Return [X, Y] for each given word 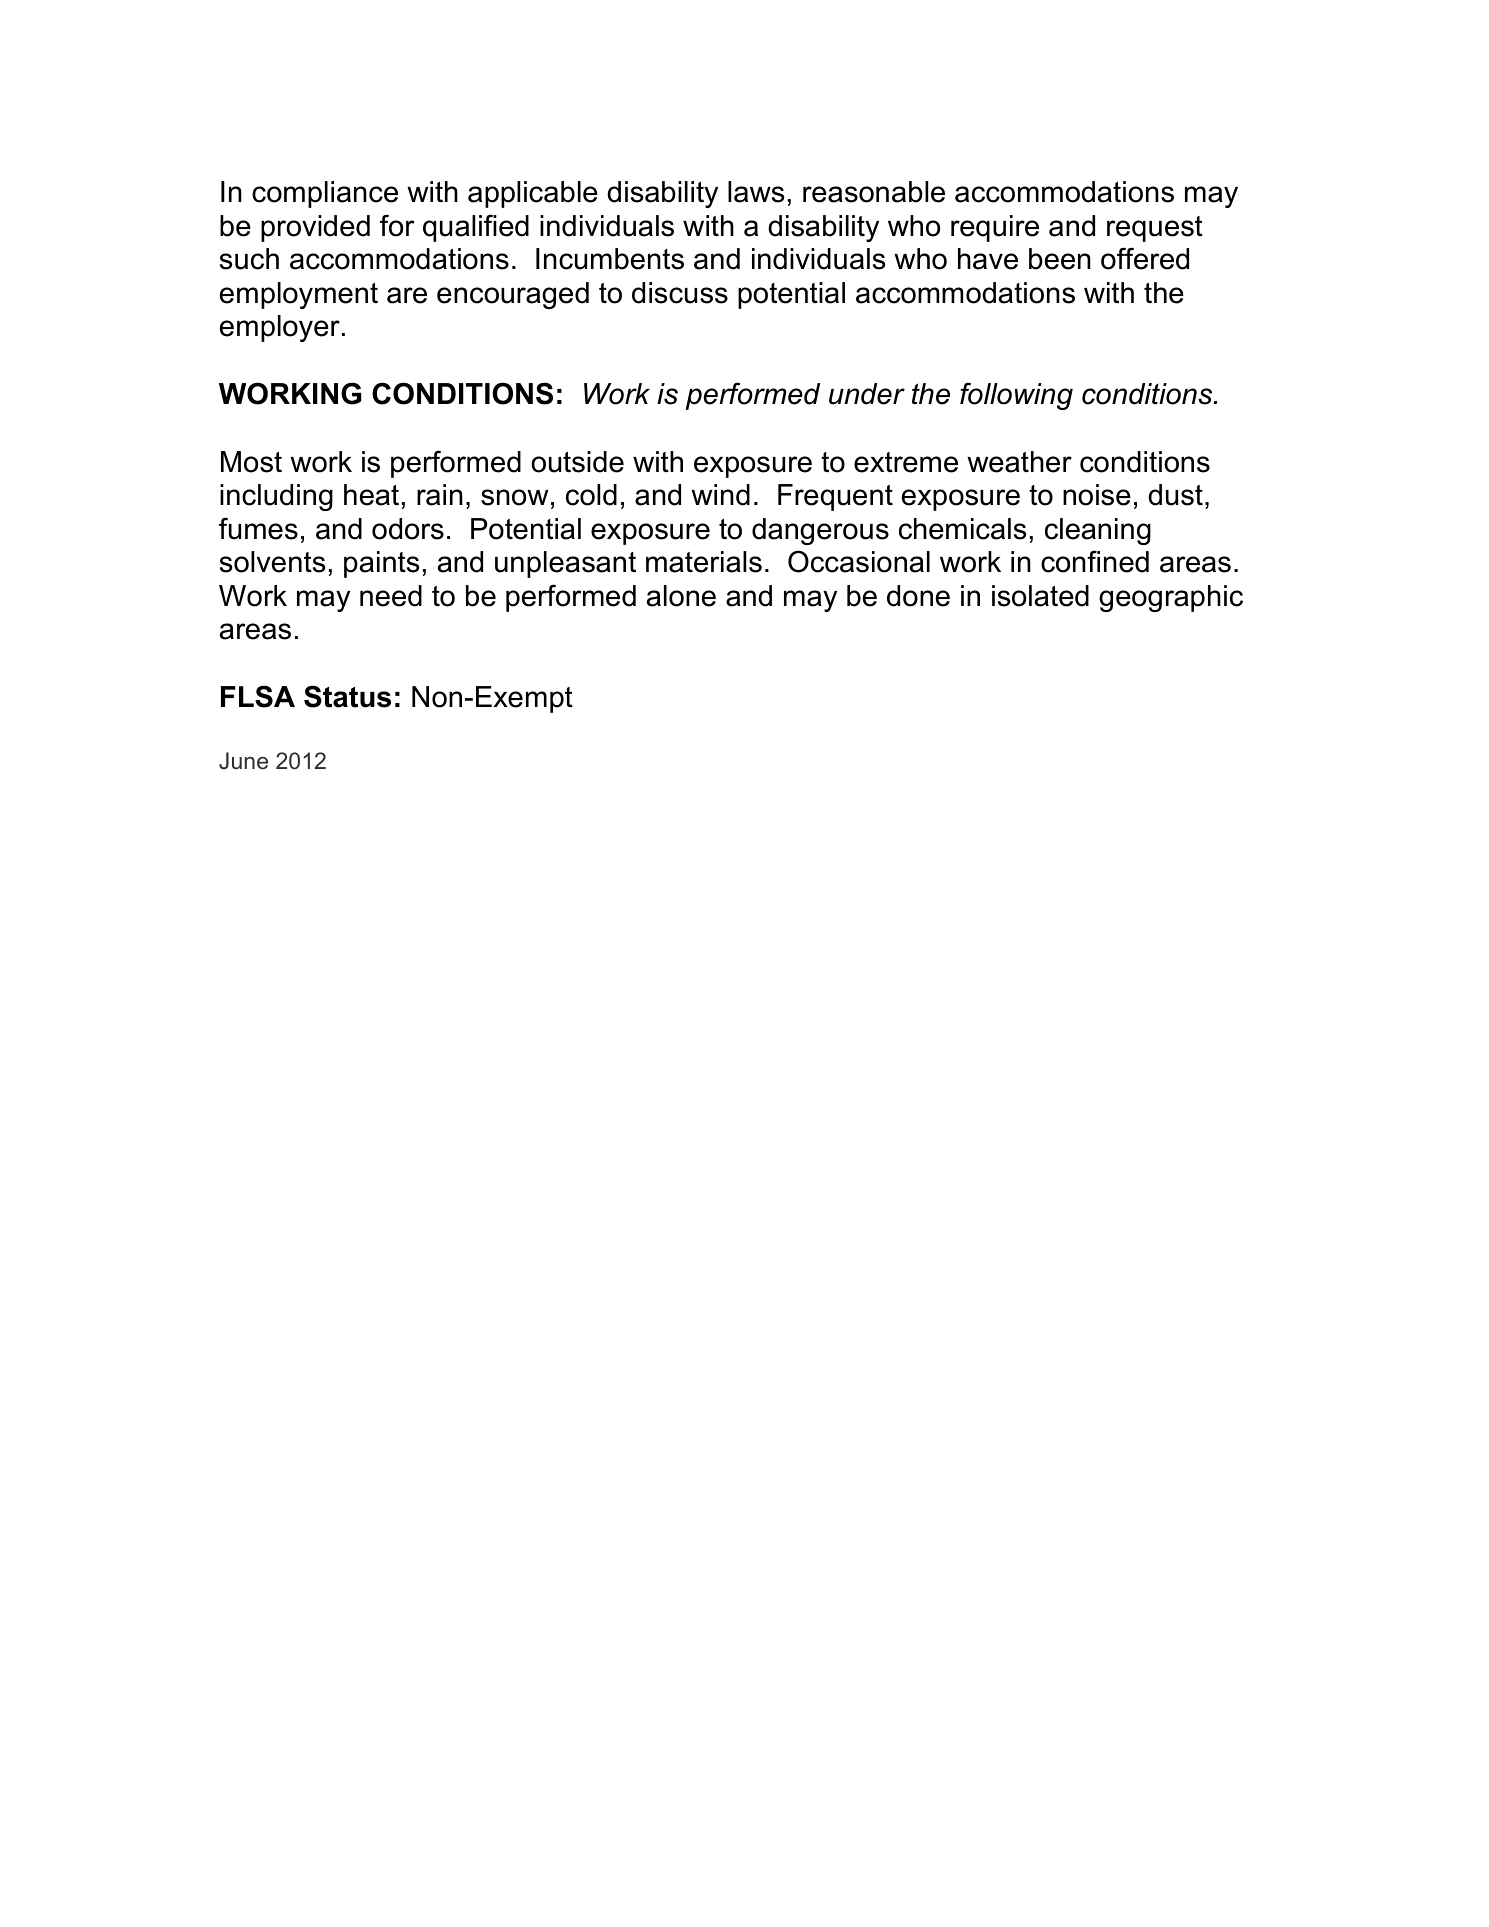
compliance [325, 194]
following [1016, 396]
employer [280, 328]
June [243, 761]
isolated [1040, 596]
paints [381, 564]
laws [756, 192]
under [867, 394]
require [995, 228]
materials [704, 562]
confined [1095, 561]
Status [347, 696]
